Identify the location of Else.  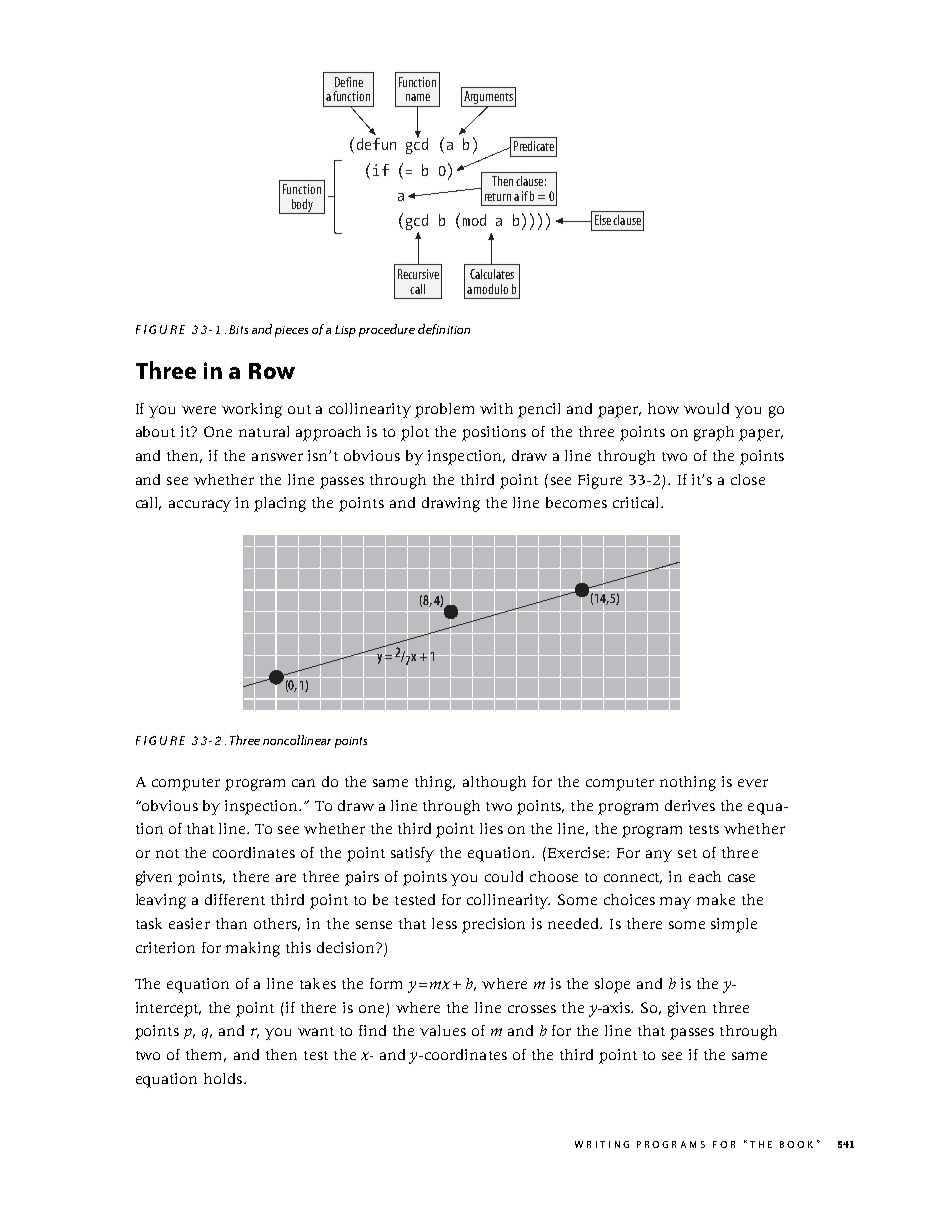
(603, 220).
